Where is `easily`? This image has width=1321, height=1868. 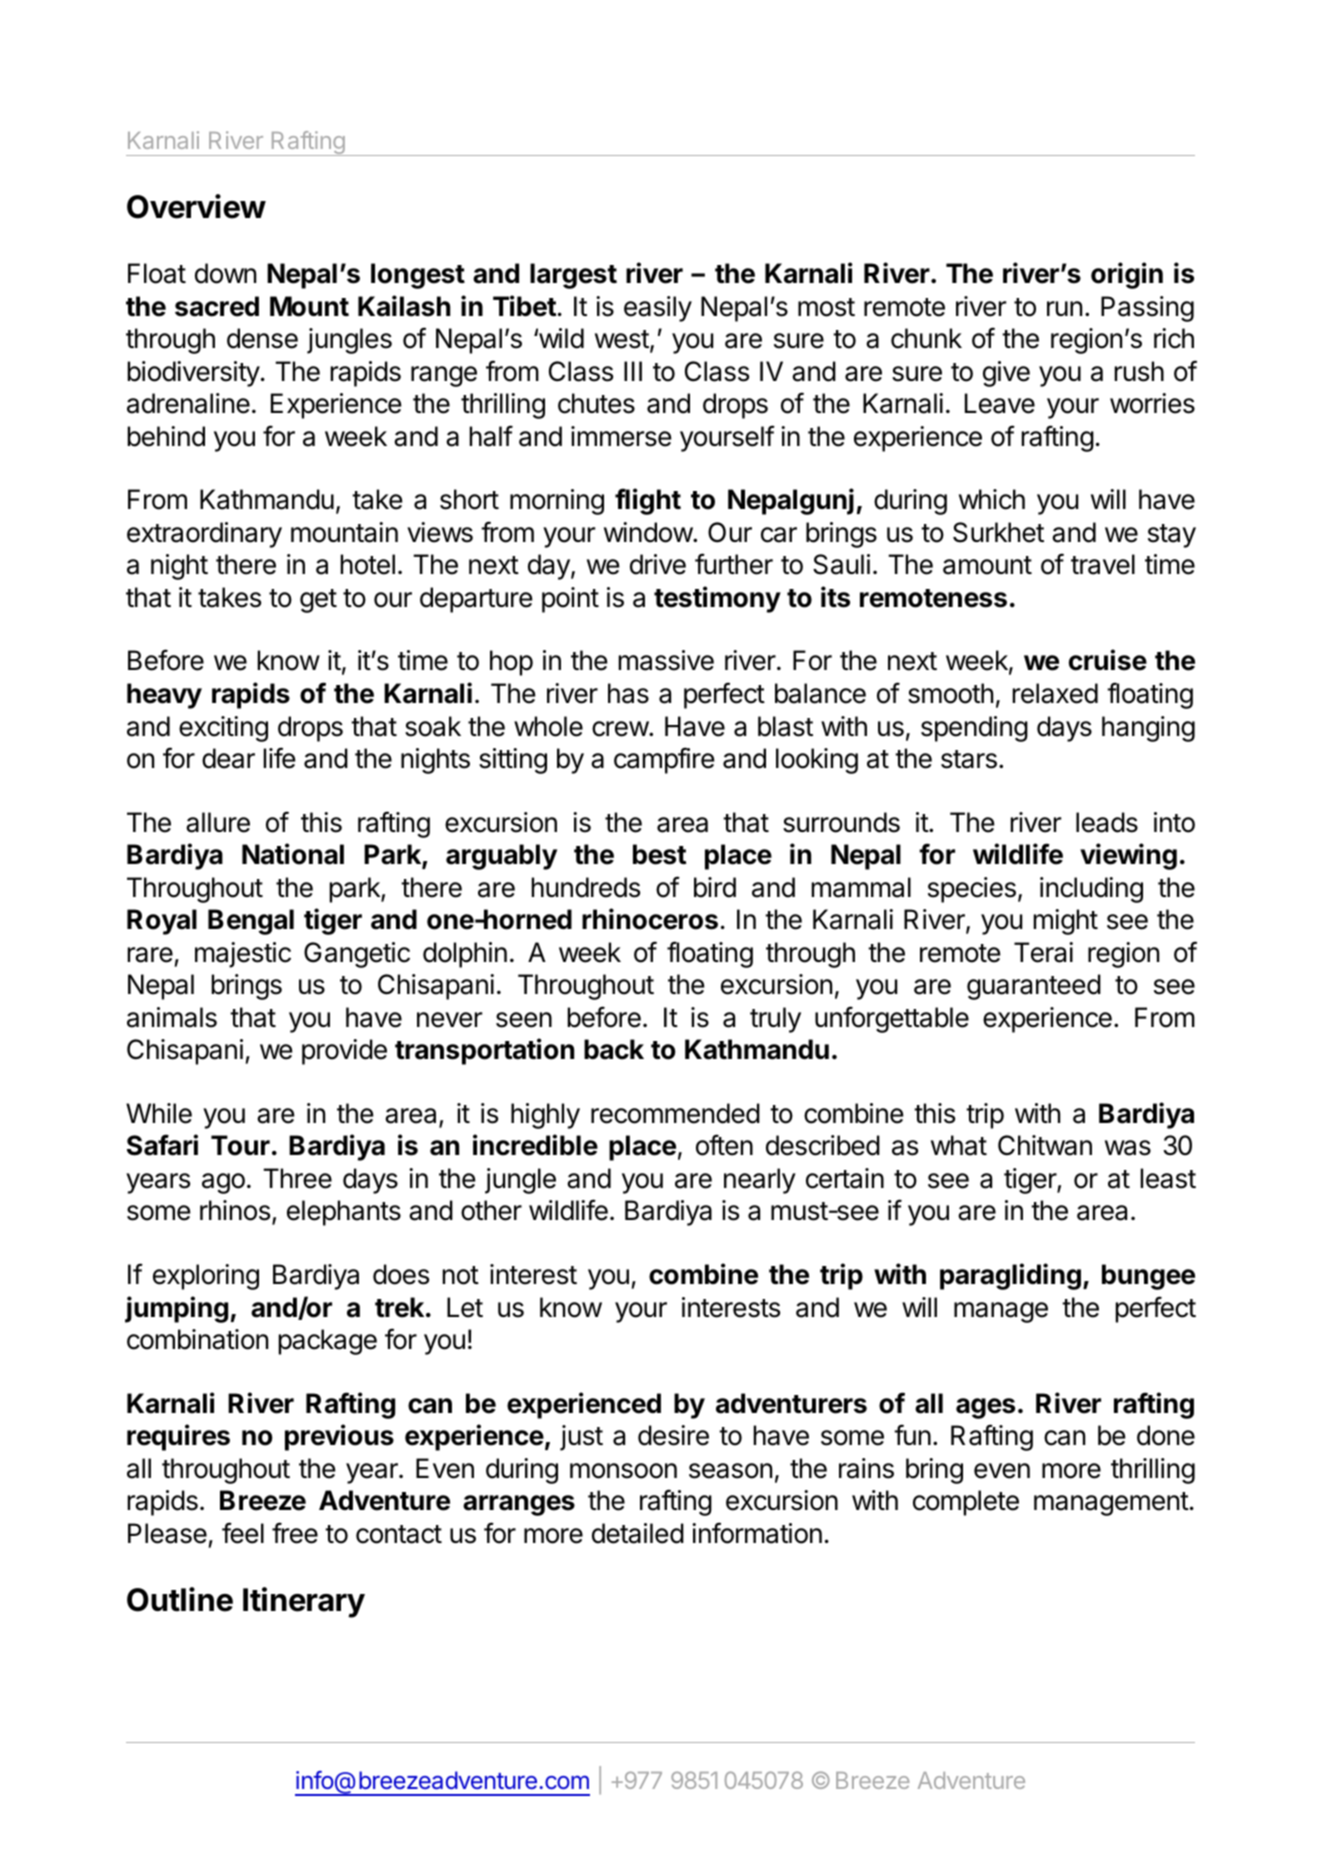 easily is located at coordinates (658, 309).
